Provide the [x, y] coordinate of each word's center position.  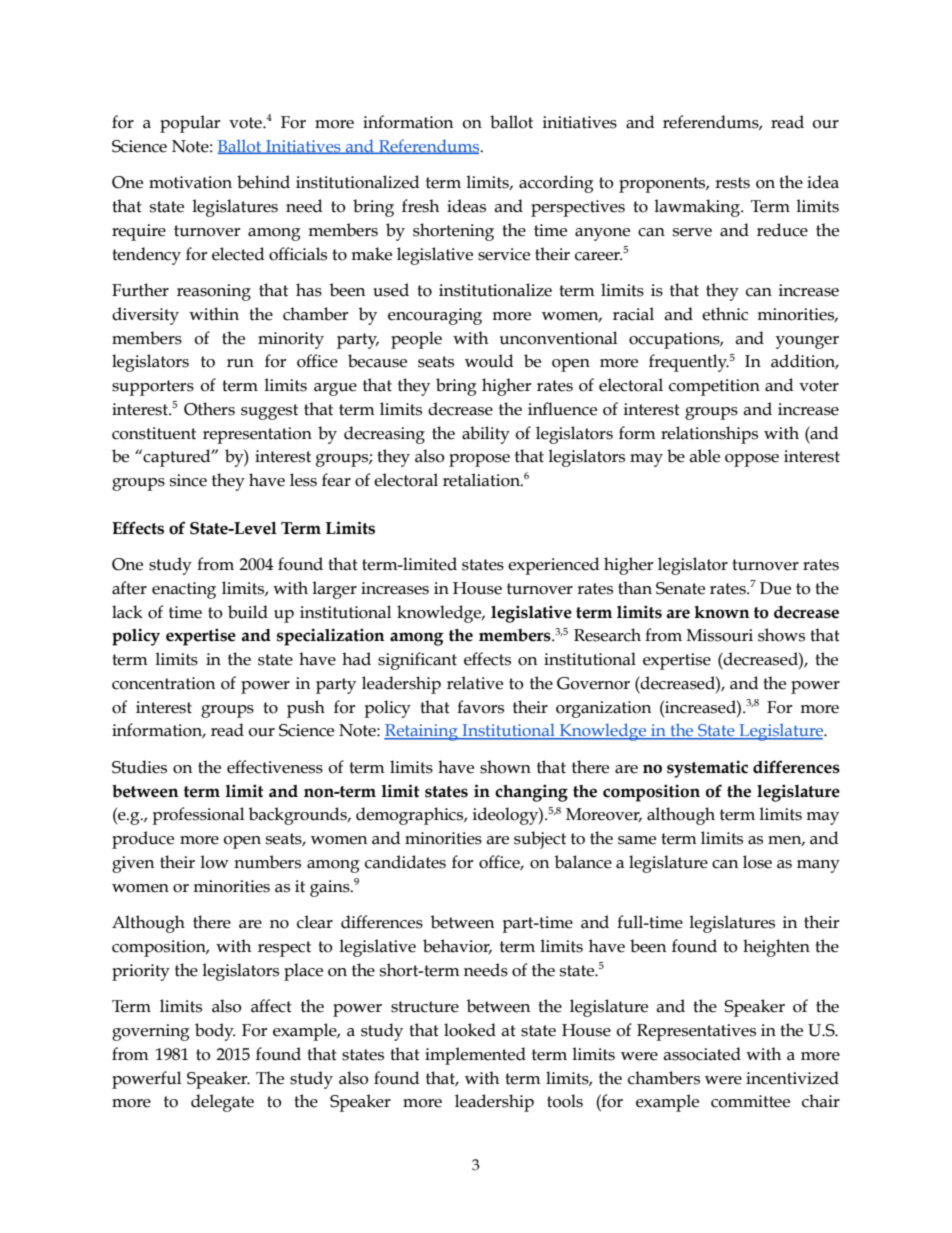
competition [714, 387]
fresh [420, 206]
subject [540, 840]
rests [732, 183]
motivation [190, 182]
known [722, 612]
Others [209, 409]
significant [417, 661]
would [489, 361]
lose [757, 862]
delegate [222, 1103]
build [248, 612]
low [214, 862]
